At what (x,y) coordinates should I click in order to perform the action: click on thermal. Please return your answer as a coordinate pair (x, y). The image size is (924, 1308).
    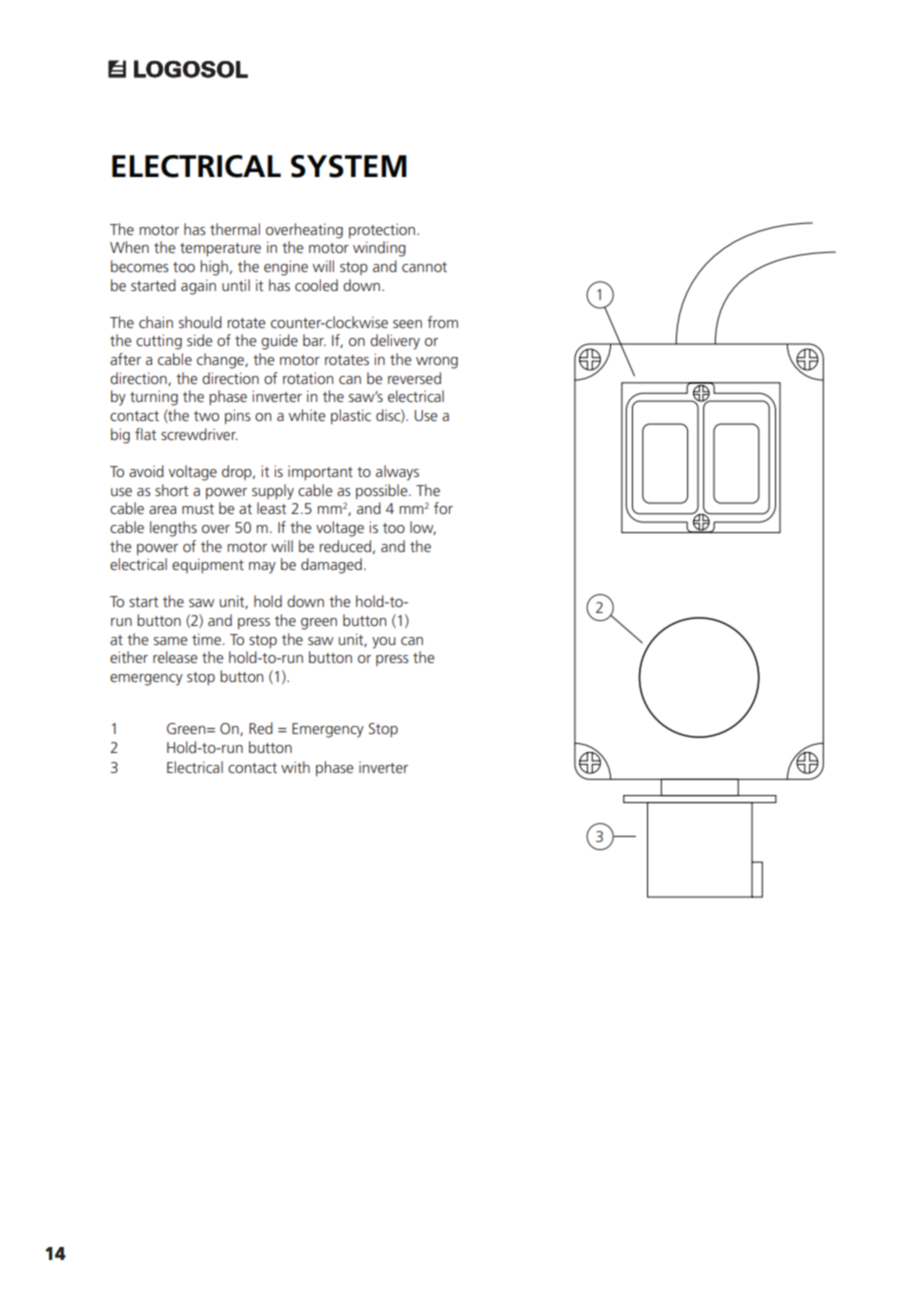
    Looking at the image, I should click on (235, 229).
